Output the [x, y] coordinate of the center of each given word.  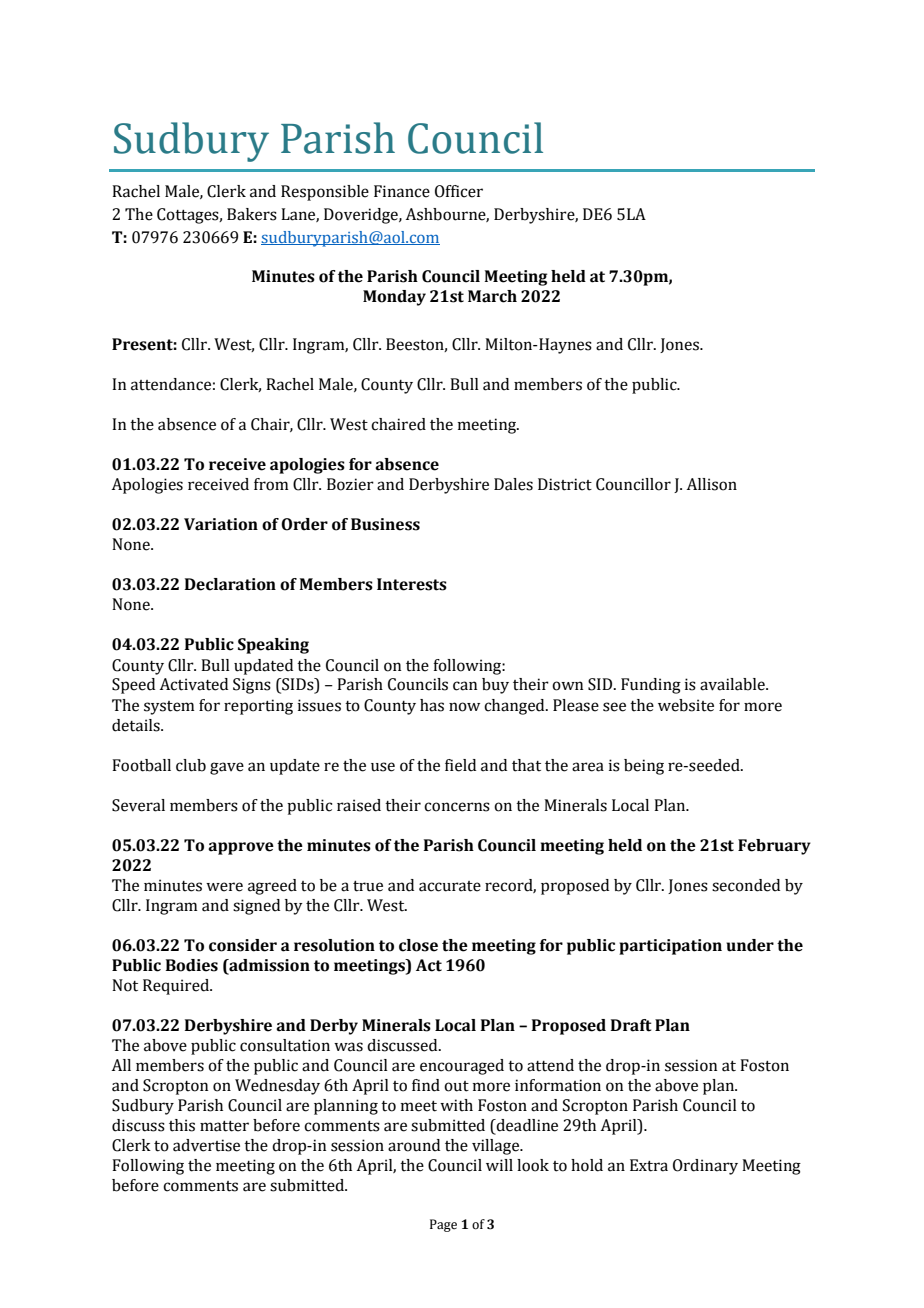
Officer [459, 191]
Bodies [192, 965]
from [271, 484]
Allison [711, 484]
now [464, 707]
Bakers [252, 214]
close [418, 945]
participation [670, 947]
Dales [513, 484]
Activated [193, 684]
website [686, 705]
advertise [206, 1145]
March [492, 296]
